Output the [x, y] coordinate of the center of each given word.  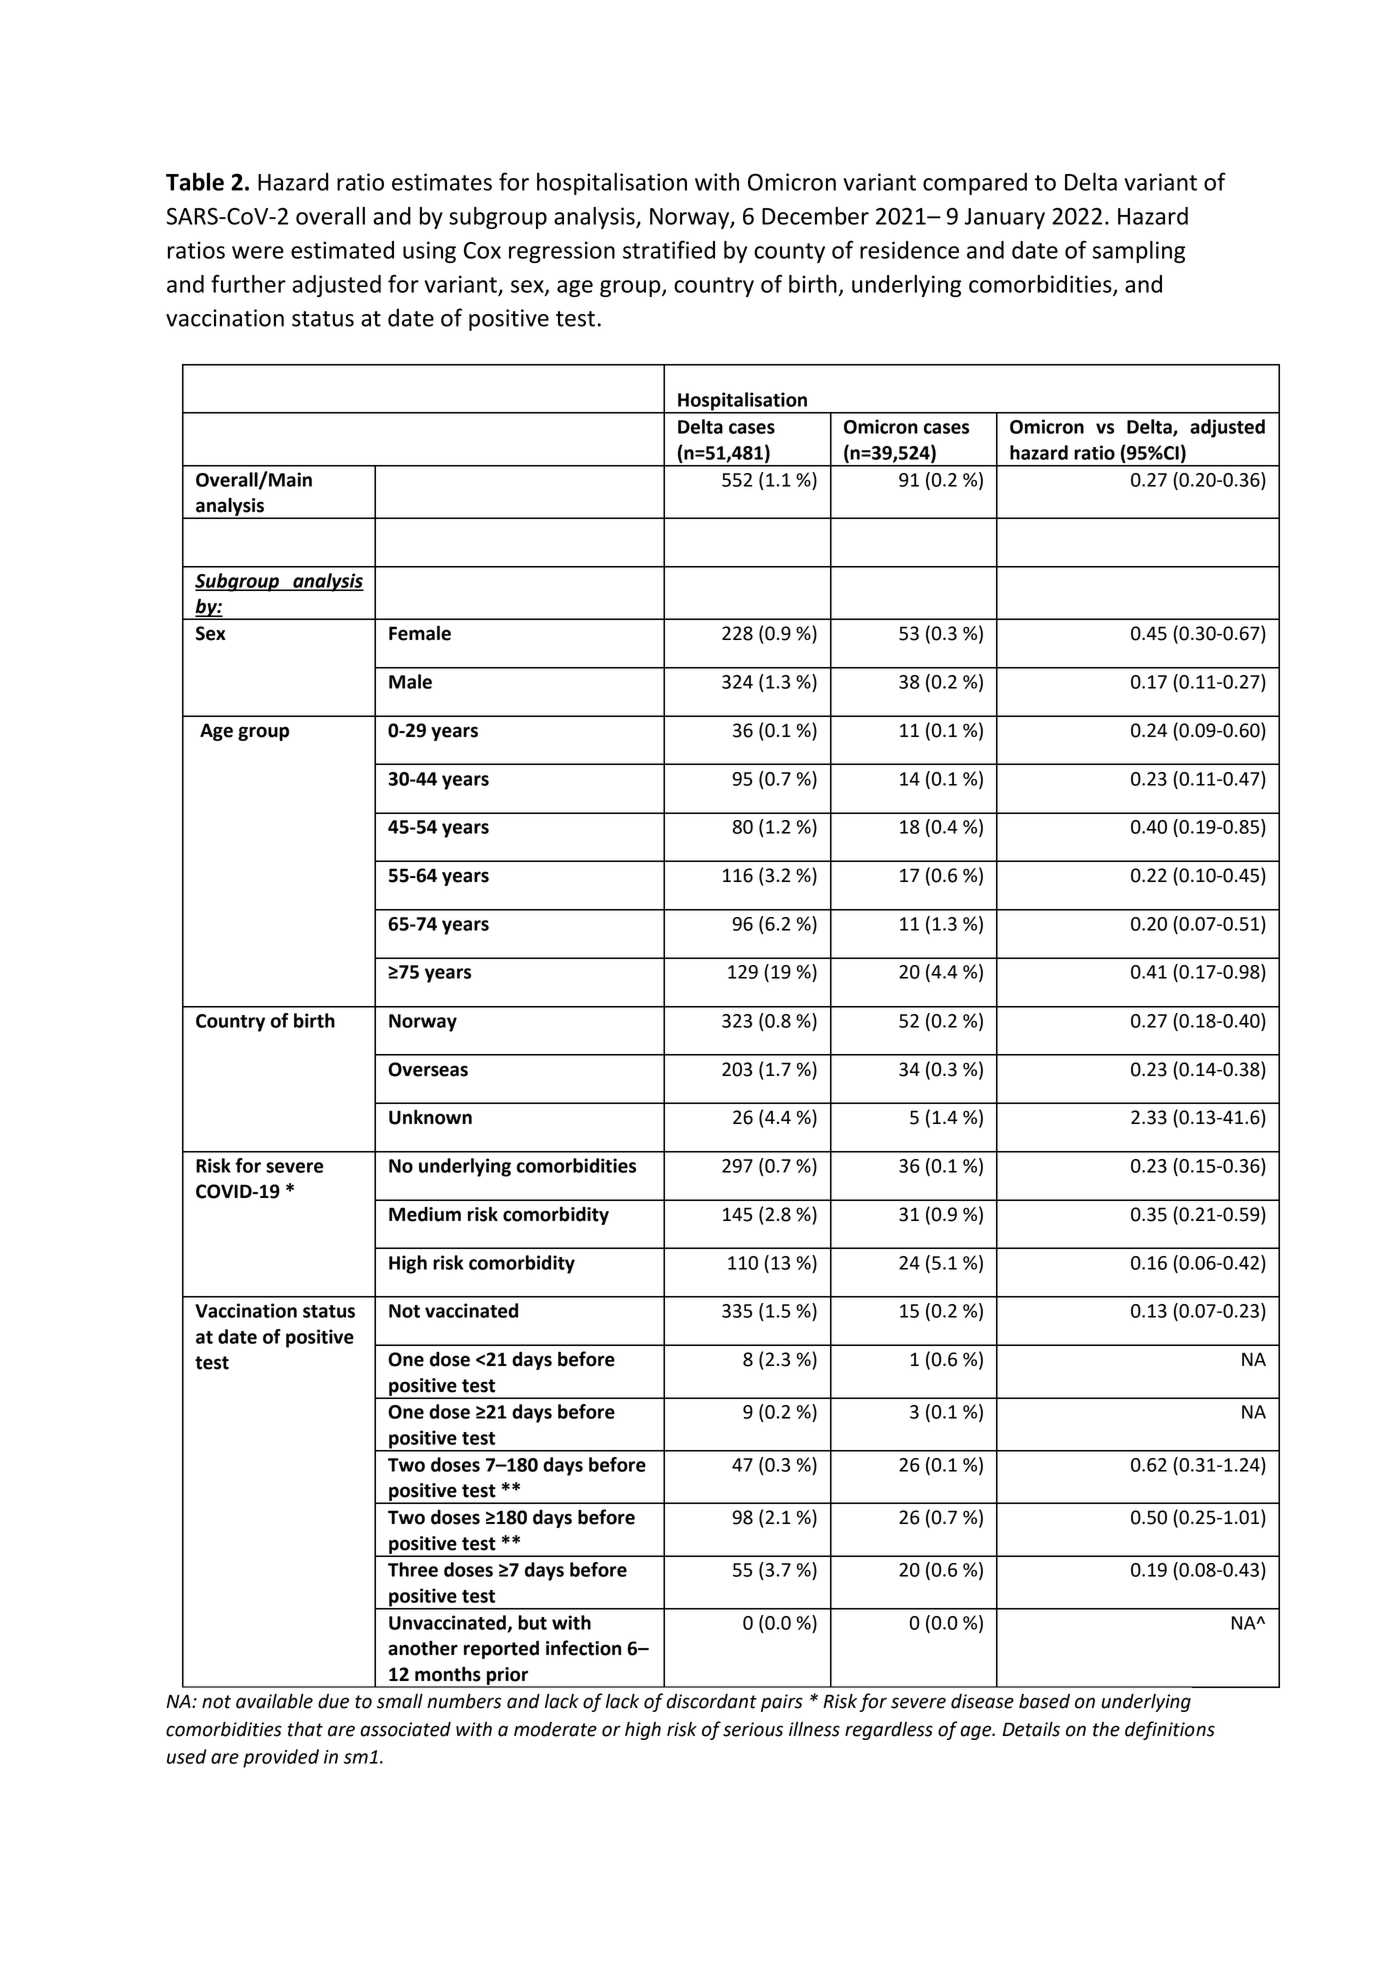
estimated [342, 250]
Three [413, 1569]
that [305, 1729]
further [248, 283]
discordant [711, 1701]
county [789, 253]
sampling [1139, 252]
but [532, 1622]
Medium [425, 1214]
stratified [669, 249]
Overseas [428, 1069]
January [1005, 218]
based [1044, 1701]
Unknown [430, 1117]
